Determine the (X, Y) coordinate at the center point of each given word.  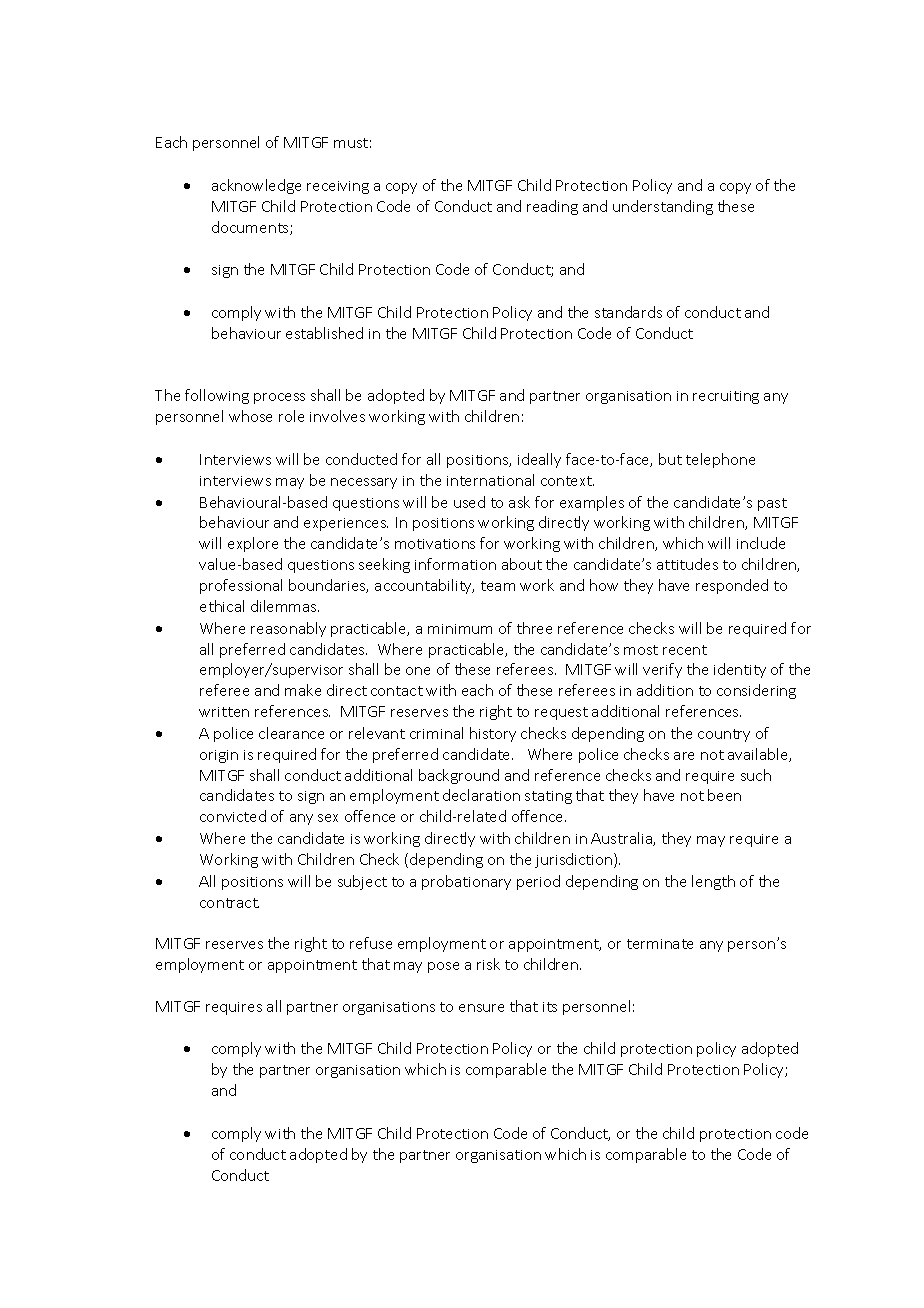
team (498, 586)
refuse (371, 943)
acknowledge (256, 186)
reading (552, 207)
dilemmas (285, 606)
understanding (663, 207)
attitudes (687, 564)
